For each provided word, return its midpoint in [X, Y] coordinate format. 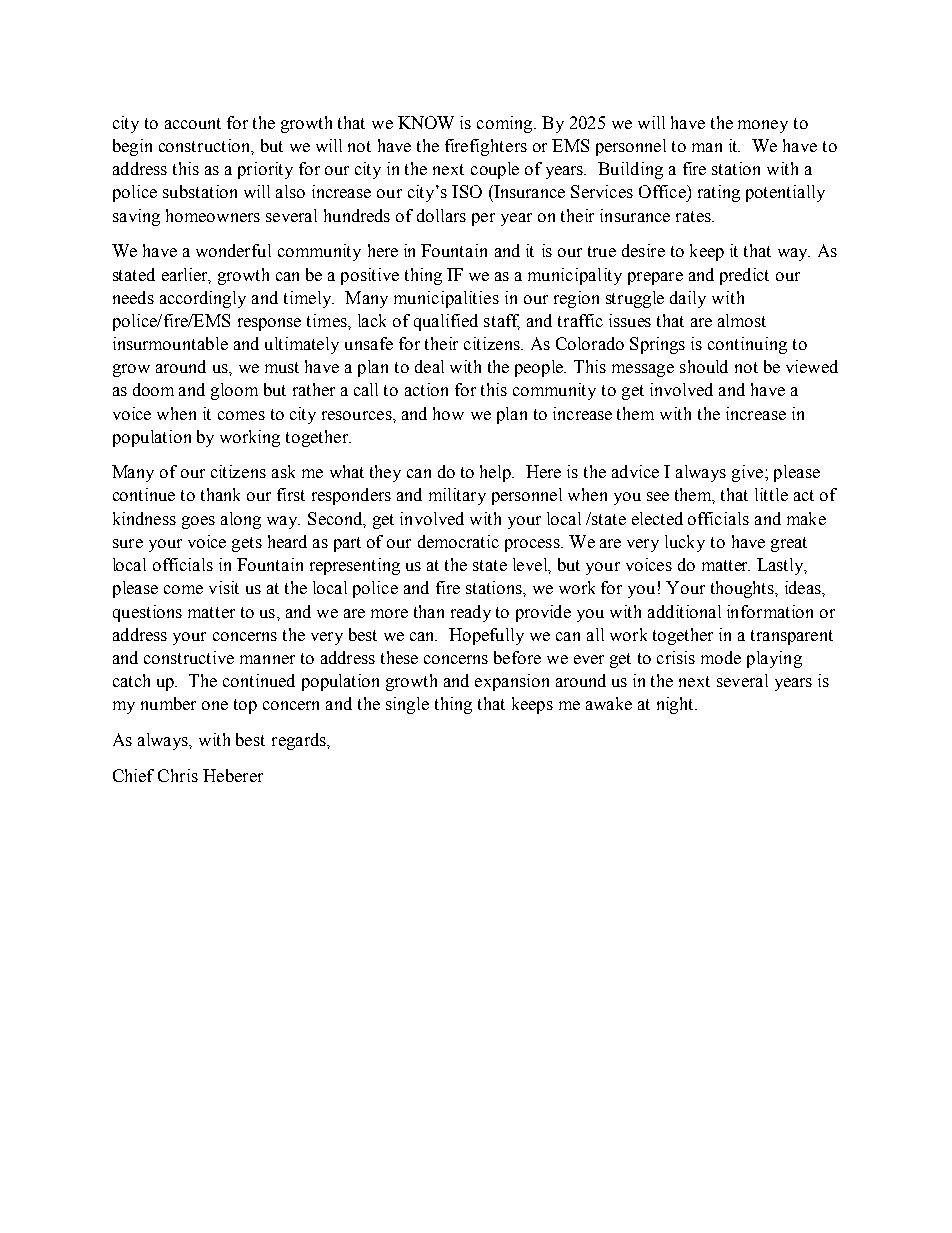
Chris [178, 775]
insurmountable [170, 343]
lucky [685, 543]
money [763, 126]
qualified [446, 322]
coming [506, 124]
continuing [747, 345]
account [193, 123]
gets [247, 544]
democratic [458, 541]
